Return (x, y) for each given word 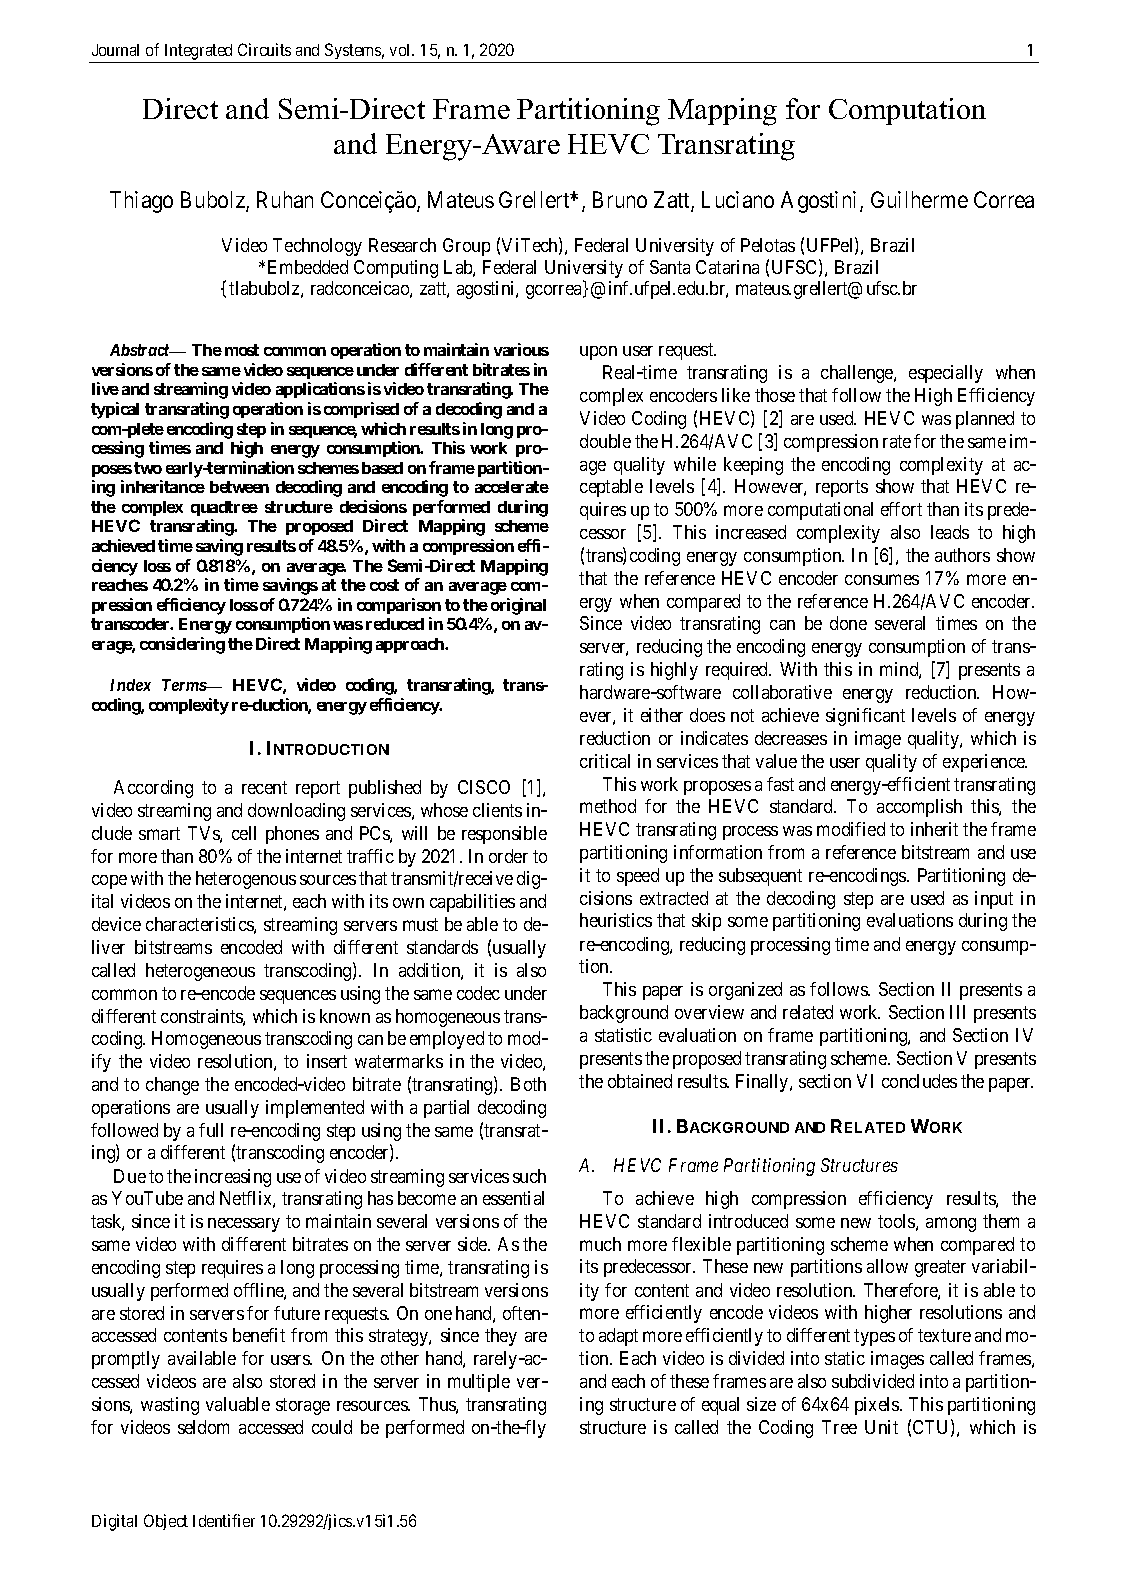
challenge (858, 374)
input (994, 900)
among (951, 1224)
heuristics (616, 920)
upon (598, 353)
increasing (233, 1178)
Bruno (620, 199)
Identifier (224, 1520)
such (529, 1176)
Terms (184, 685)
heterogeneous (200, 972)
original (518, 606)
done (848, 623)
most (242, 350)
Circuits (264, 49)
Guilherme (919, 199)
